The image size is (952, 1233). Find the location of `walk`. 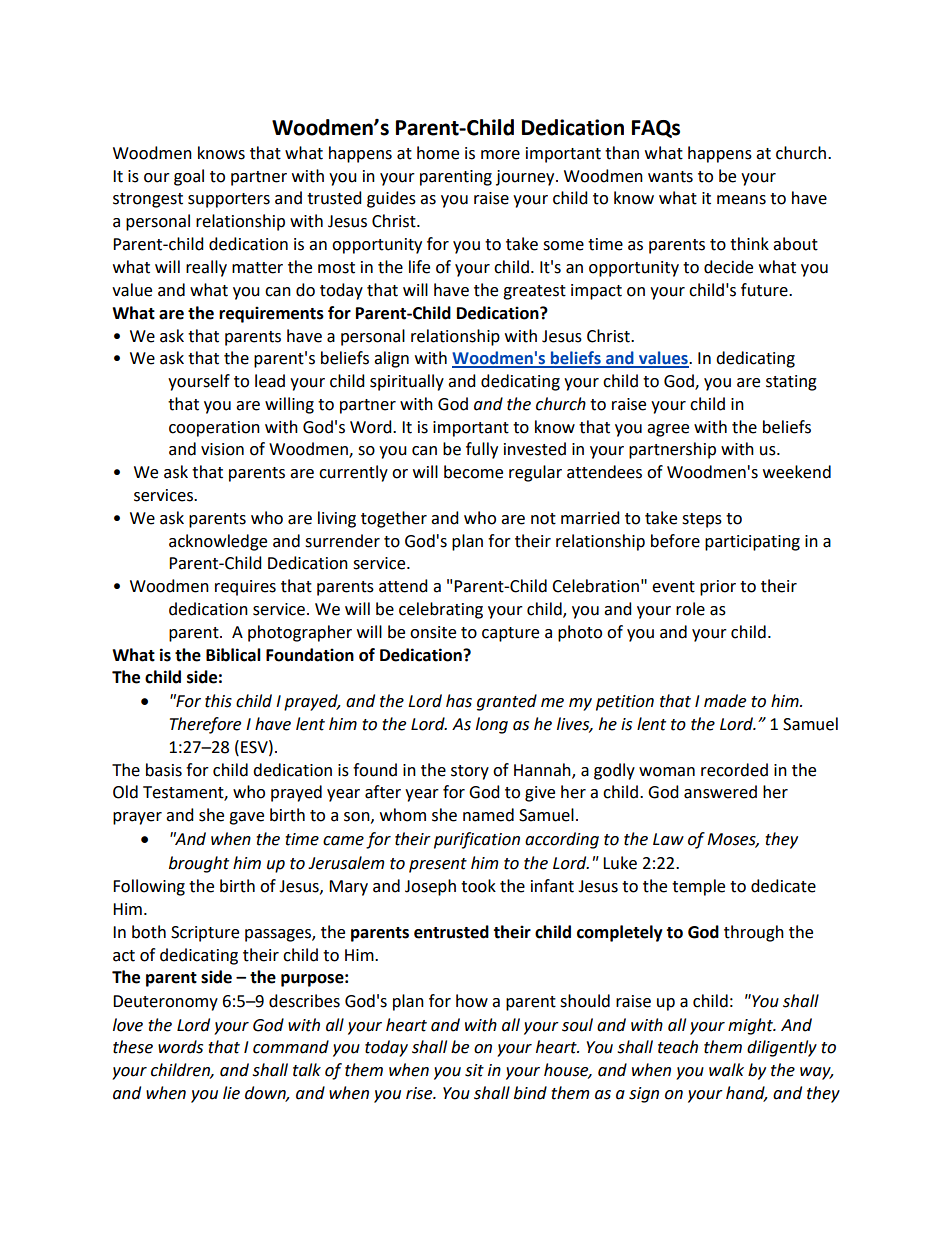

walk is located at coordinates (726, 1070).
